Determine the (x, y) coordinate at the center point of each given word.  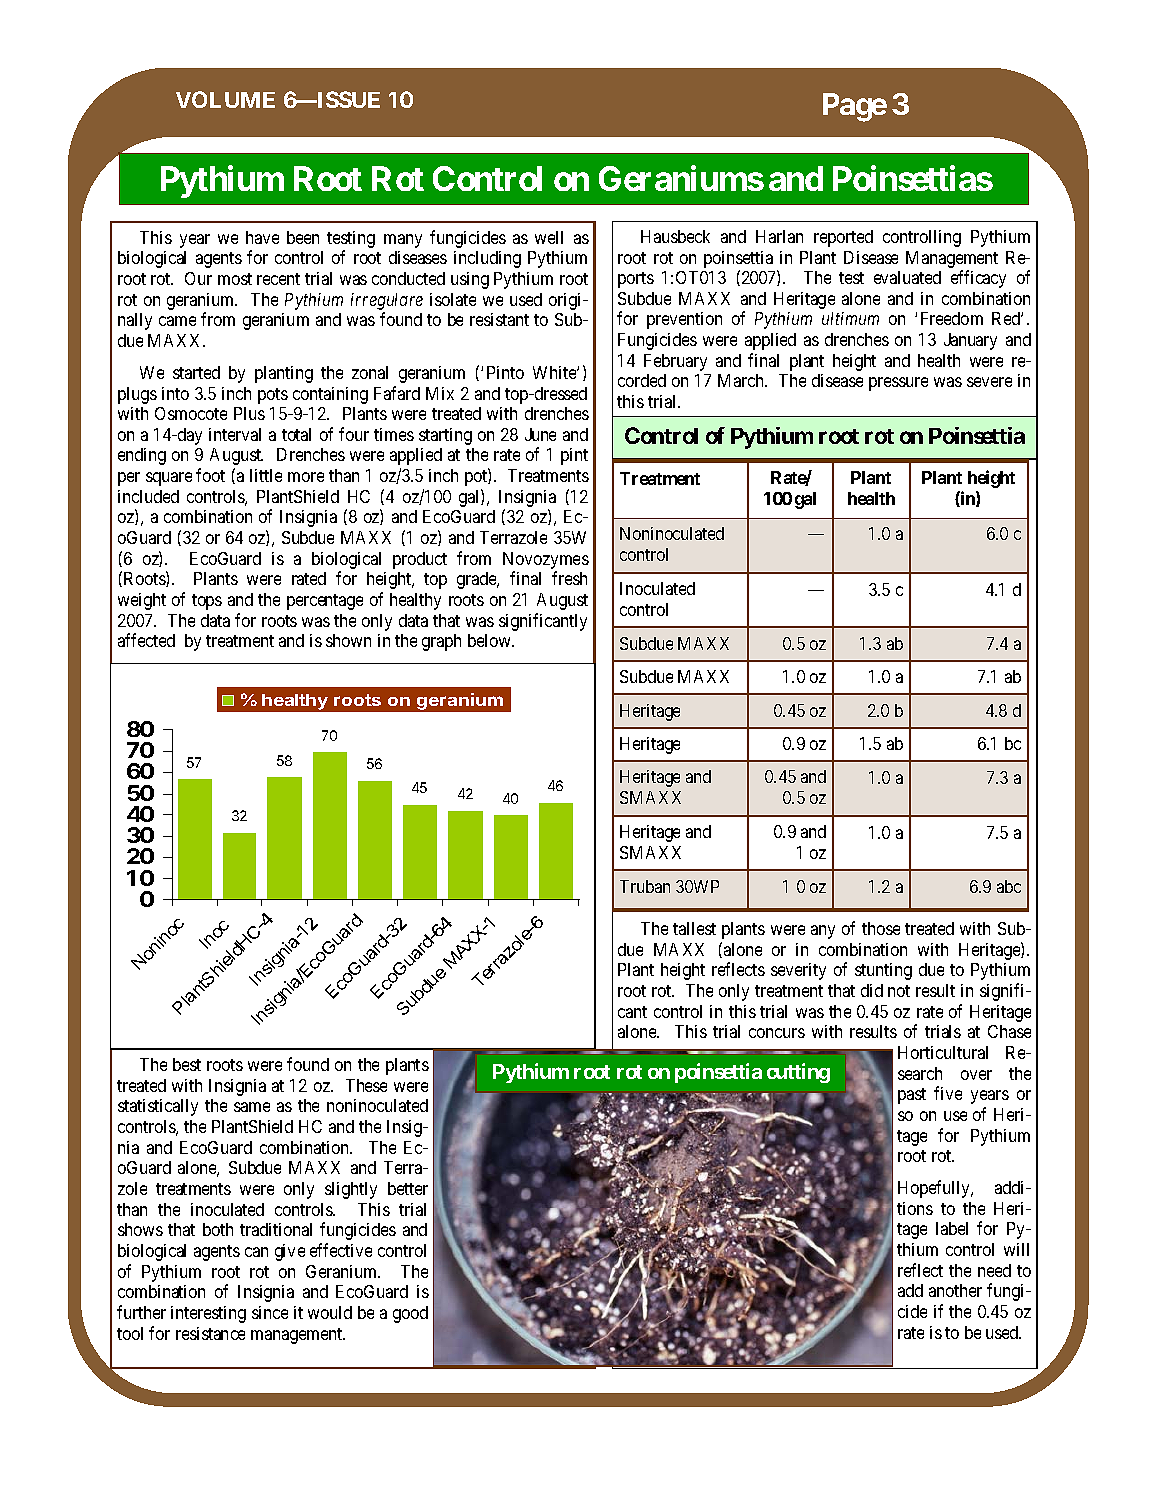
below (490, 640)
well (549, 237)
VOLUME (225, 99)
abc (1009, 886)
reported (843, 238)
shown (348, 640)
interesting (208, 1314)
